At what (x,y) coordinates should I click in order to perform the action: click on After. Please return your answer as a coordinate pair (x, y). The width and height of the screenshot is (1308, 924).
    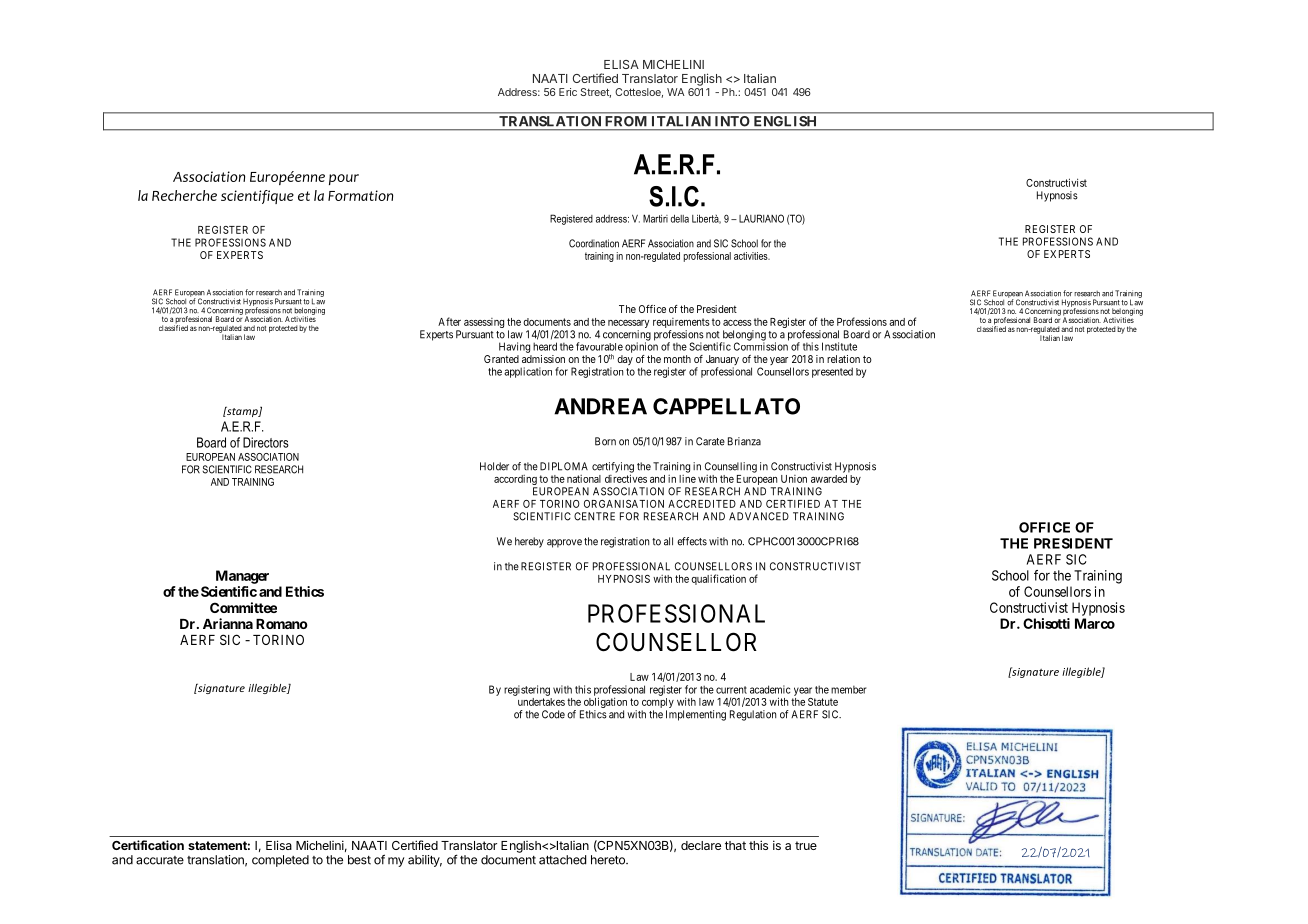
    Looking at the image, I should click on (449, 321).
